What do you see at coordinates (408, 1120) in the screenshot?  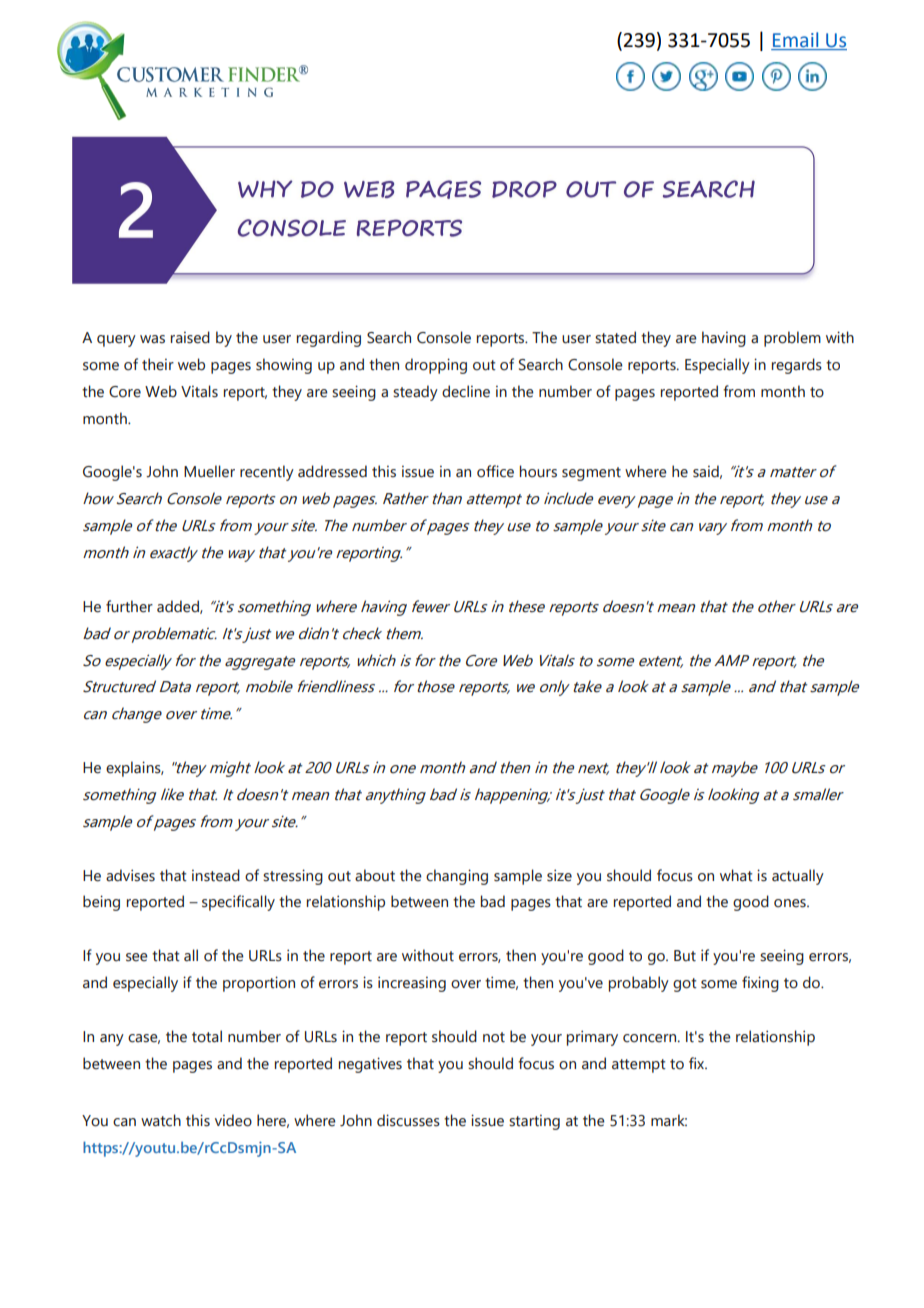 I see `discusses` at bounding box center [408, 1120].
